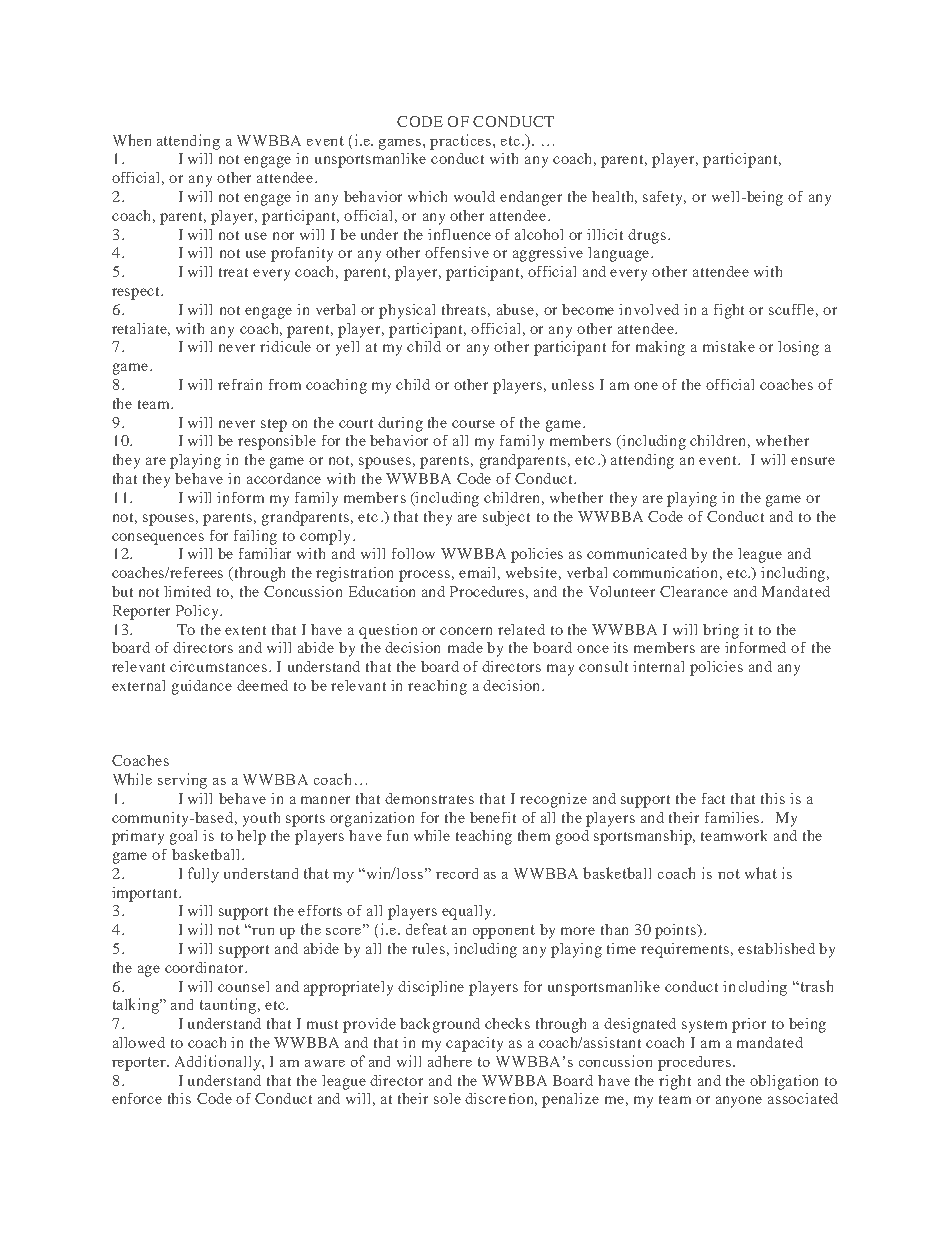 The height and width of the screenshot is (1233, 952). Describe the element at coordinates (462, 142) in the screenshot. I see `practices` at that location.
